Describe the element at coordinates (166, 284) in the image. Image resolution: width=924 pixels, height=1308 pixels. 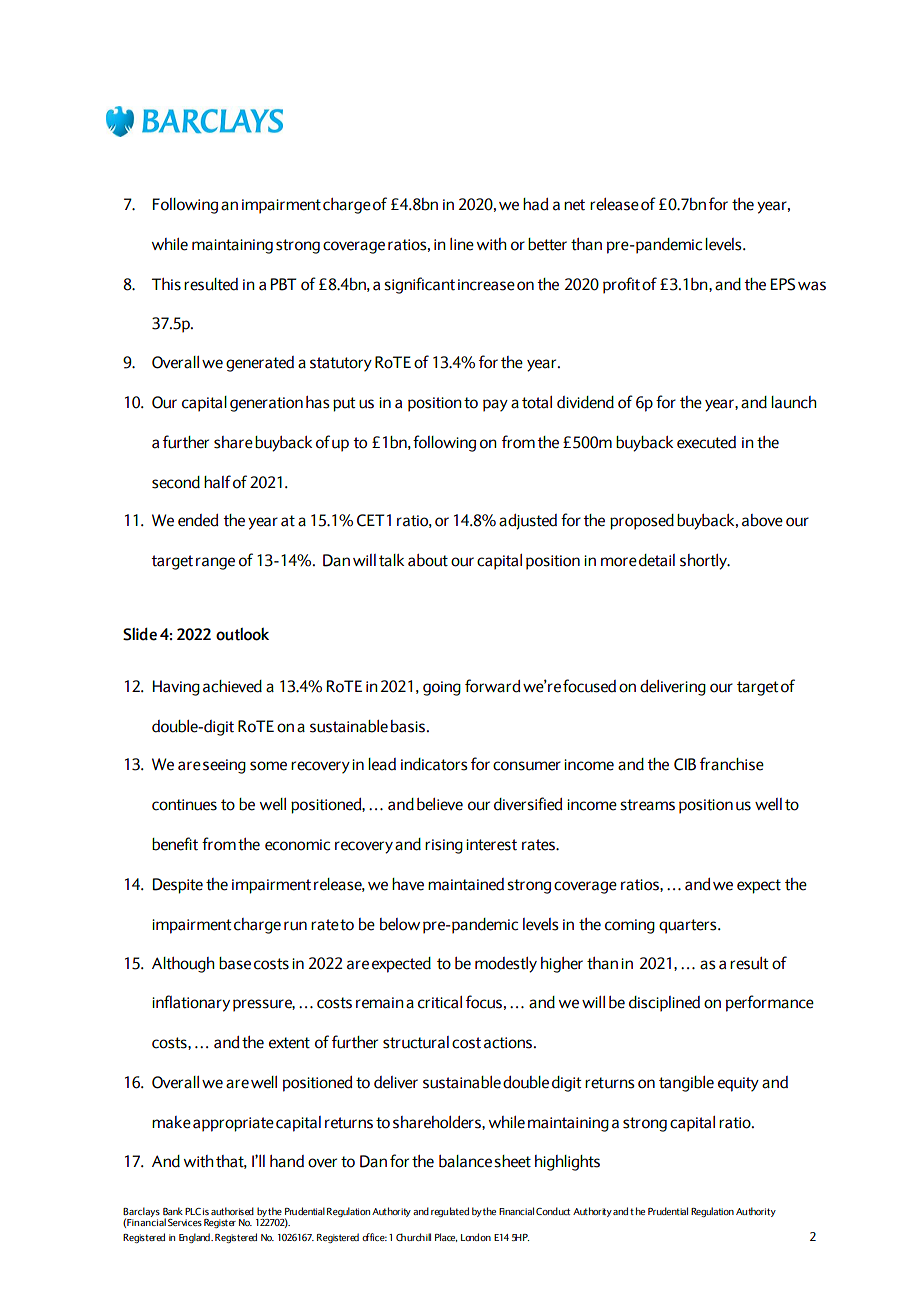
I see `This` at that location.
